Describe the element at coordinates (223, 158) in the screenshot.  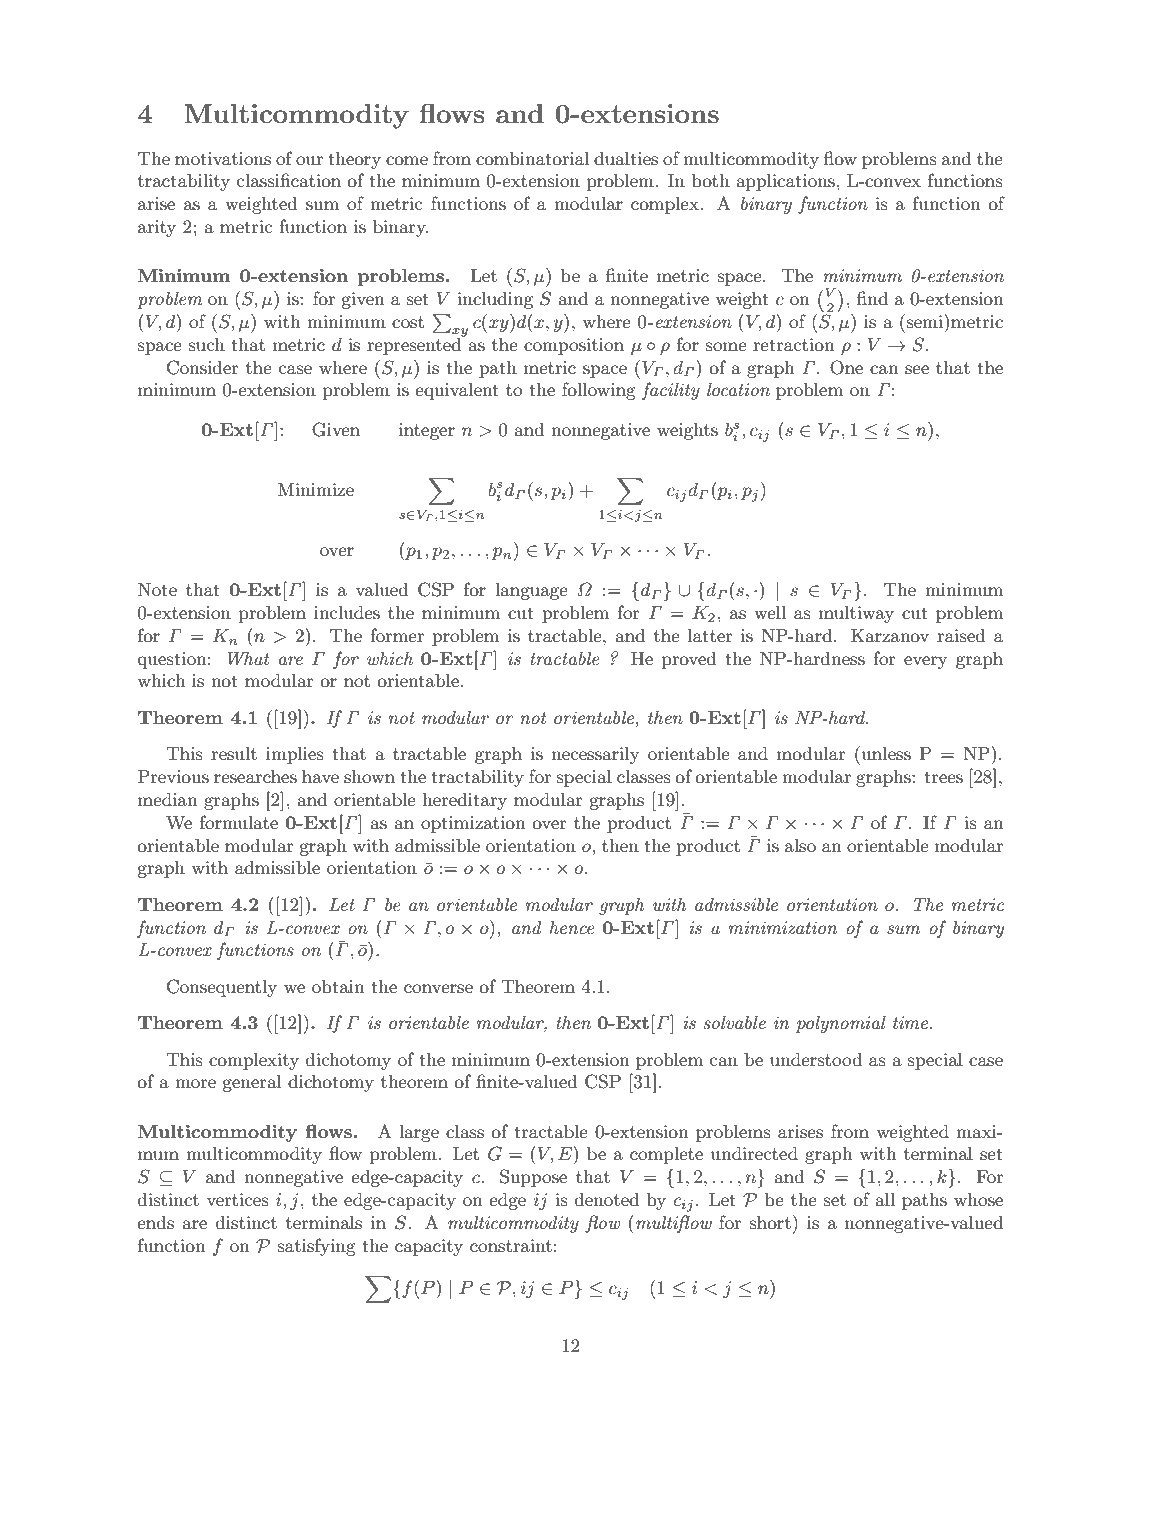
I see `motivations` at that location.
